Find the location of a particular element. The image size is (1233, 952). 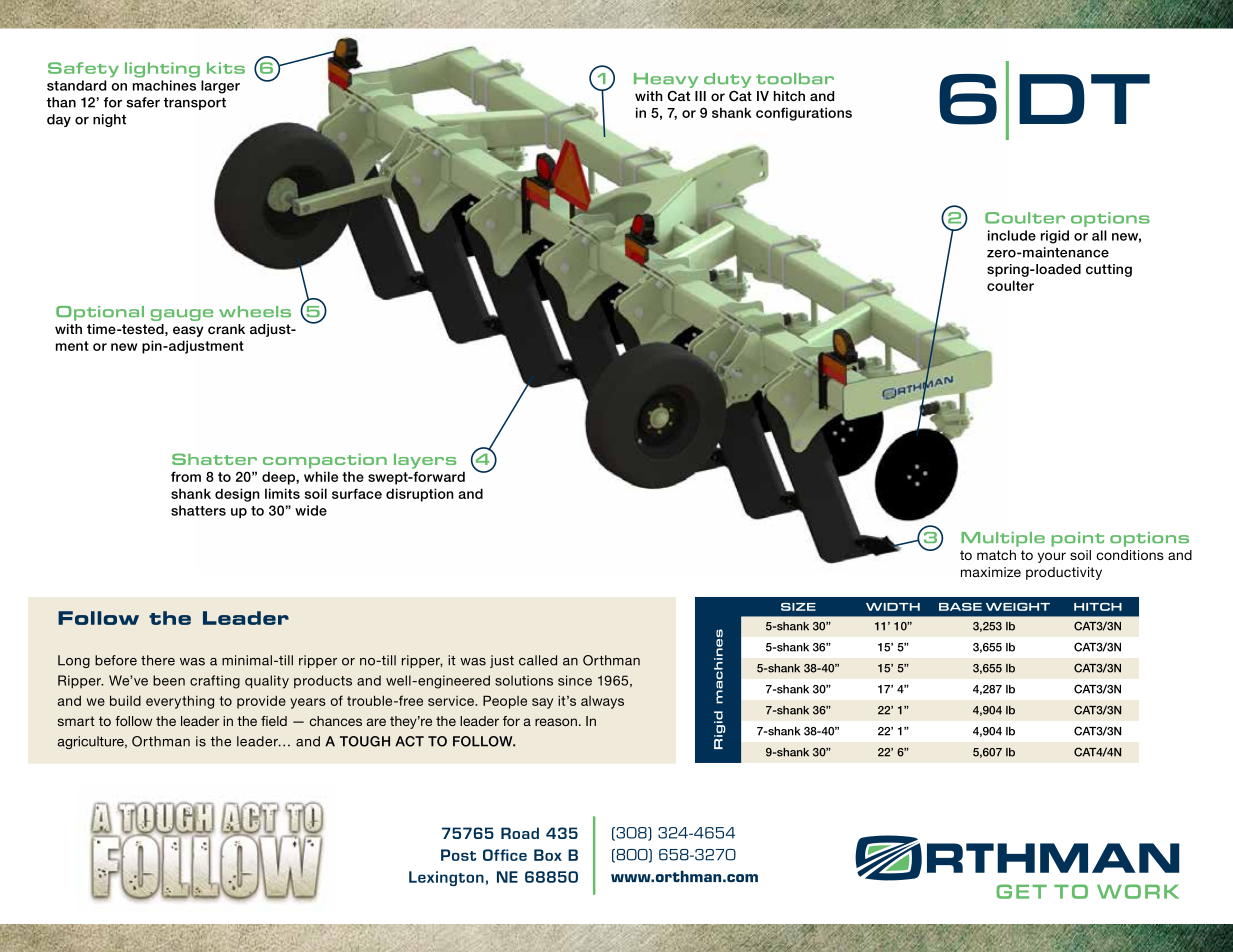

toolbar is located at coordinates (795, 79).
